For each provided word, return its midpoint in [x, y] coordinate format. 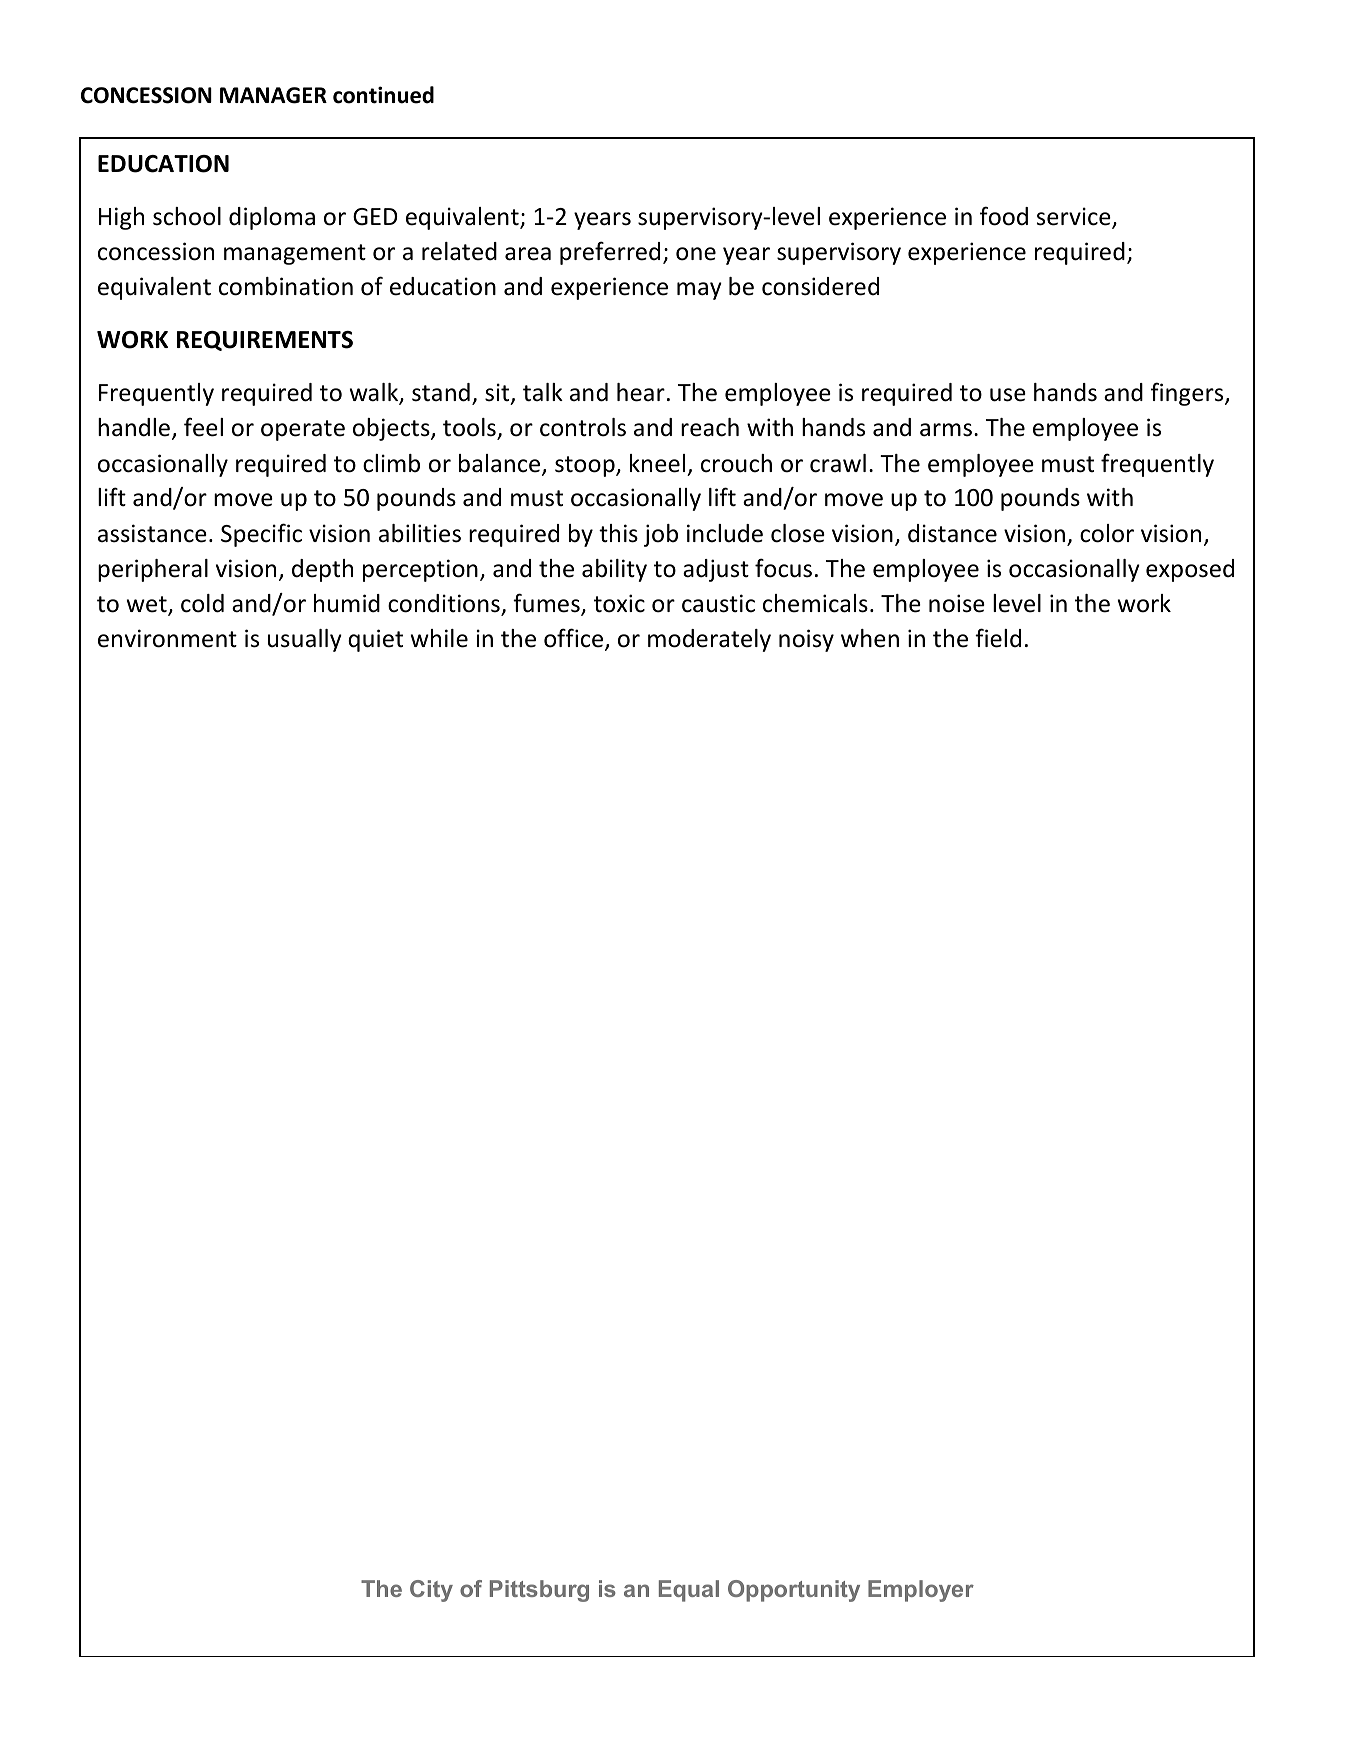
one [696, 254]
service [1075, 217]
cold [202, 603]
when [870, 638]
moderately [709, 640]
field [998, 638]
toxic [619, 603]
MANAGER [273, 95]
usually [305, 640]
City [431, 1591]
